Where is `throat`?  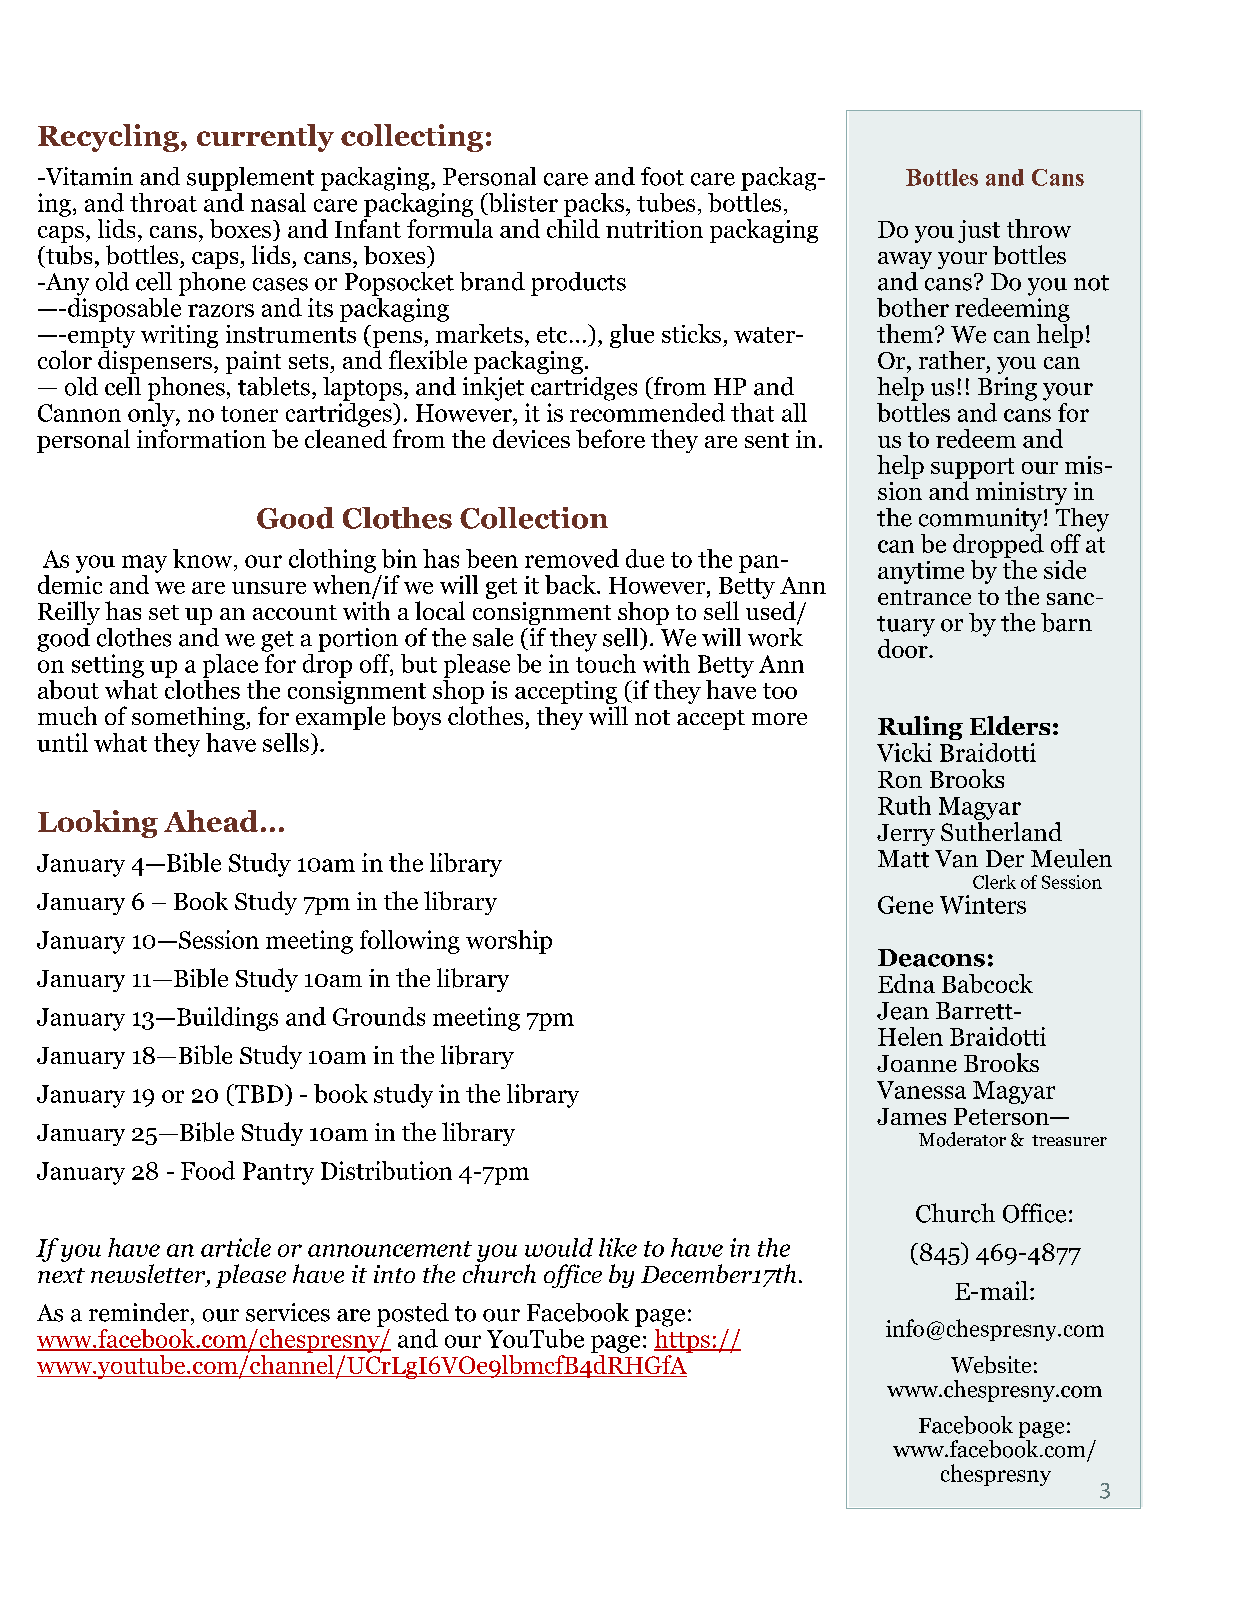
throat is located at coordinates (163, 202).
